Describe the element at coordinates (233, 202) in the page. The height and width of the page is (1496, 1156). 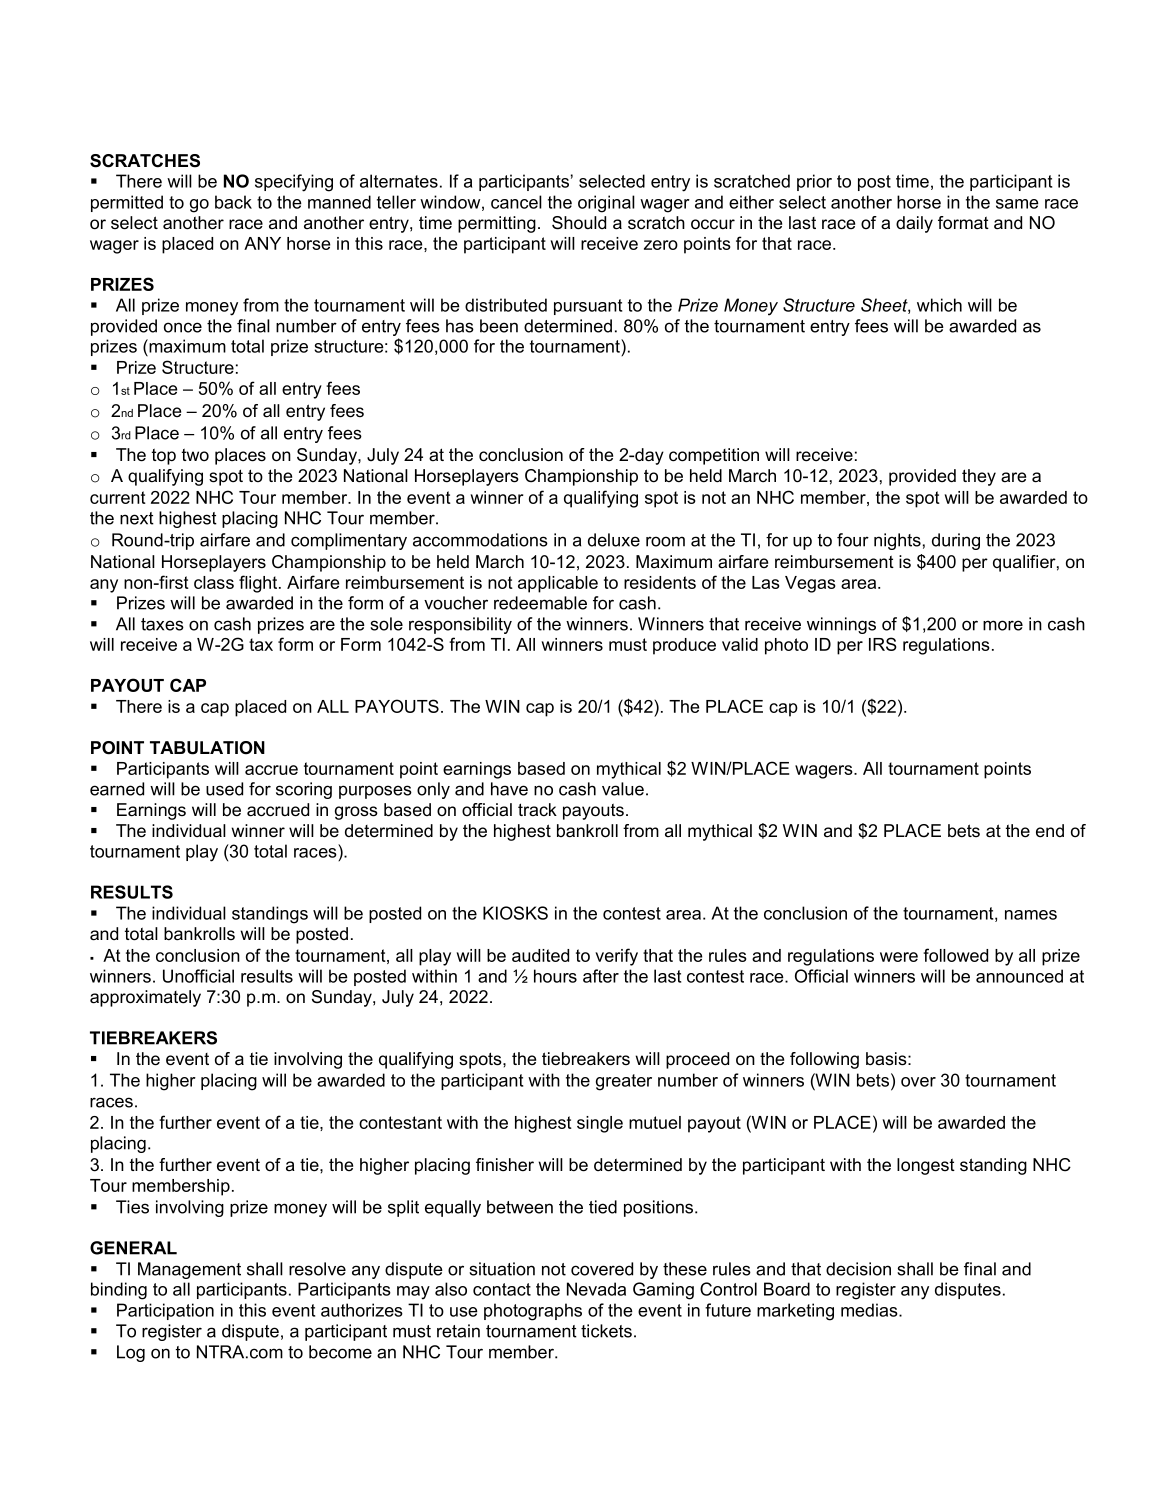
I see `back` at that location.
